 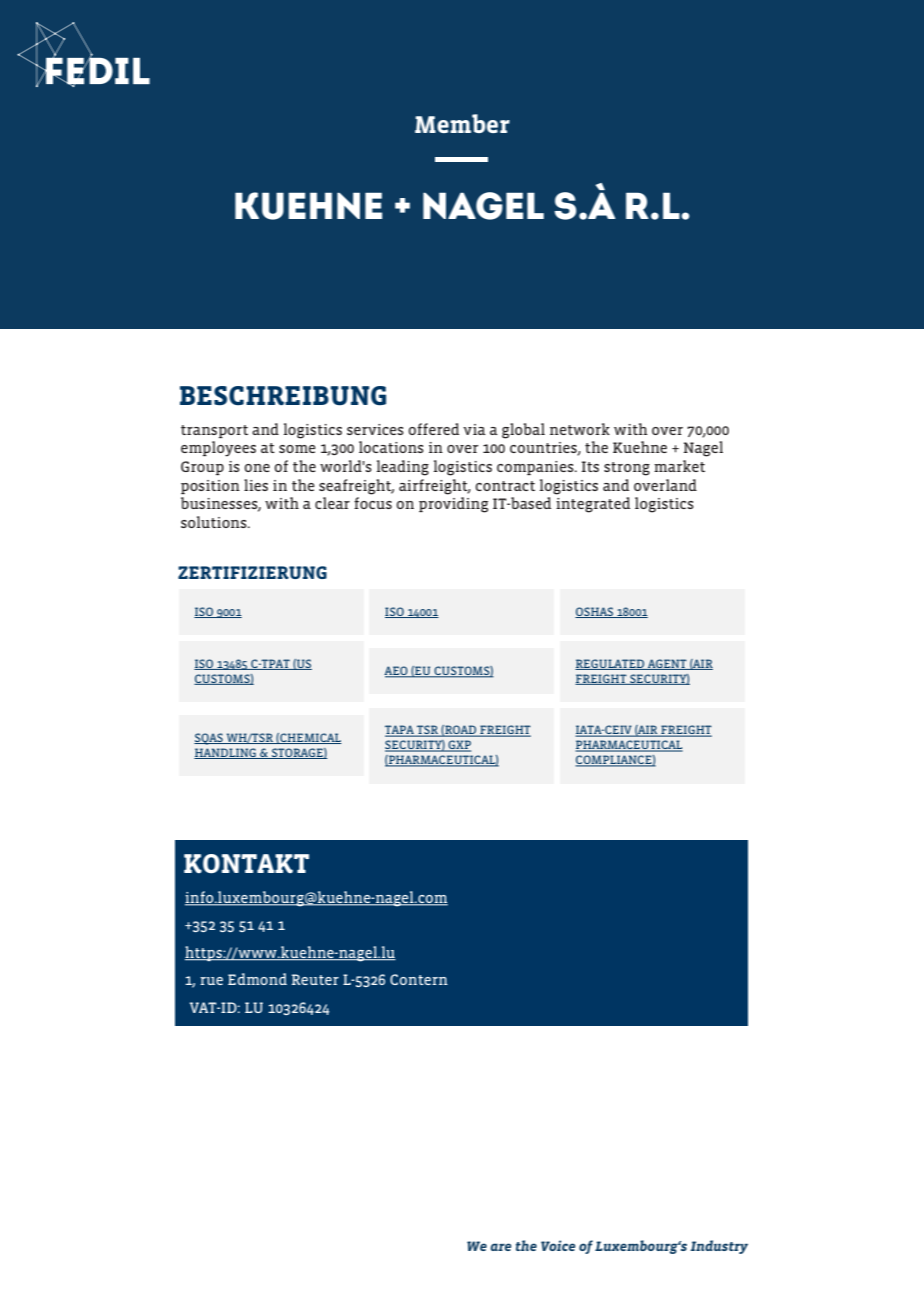 I want to click on Reuter, so click(x=315, y=979).
